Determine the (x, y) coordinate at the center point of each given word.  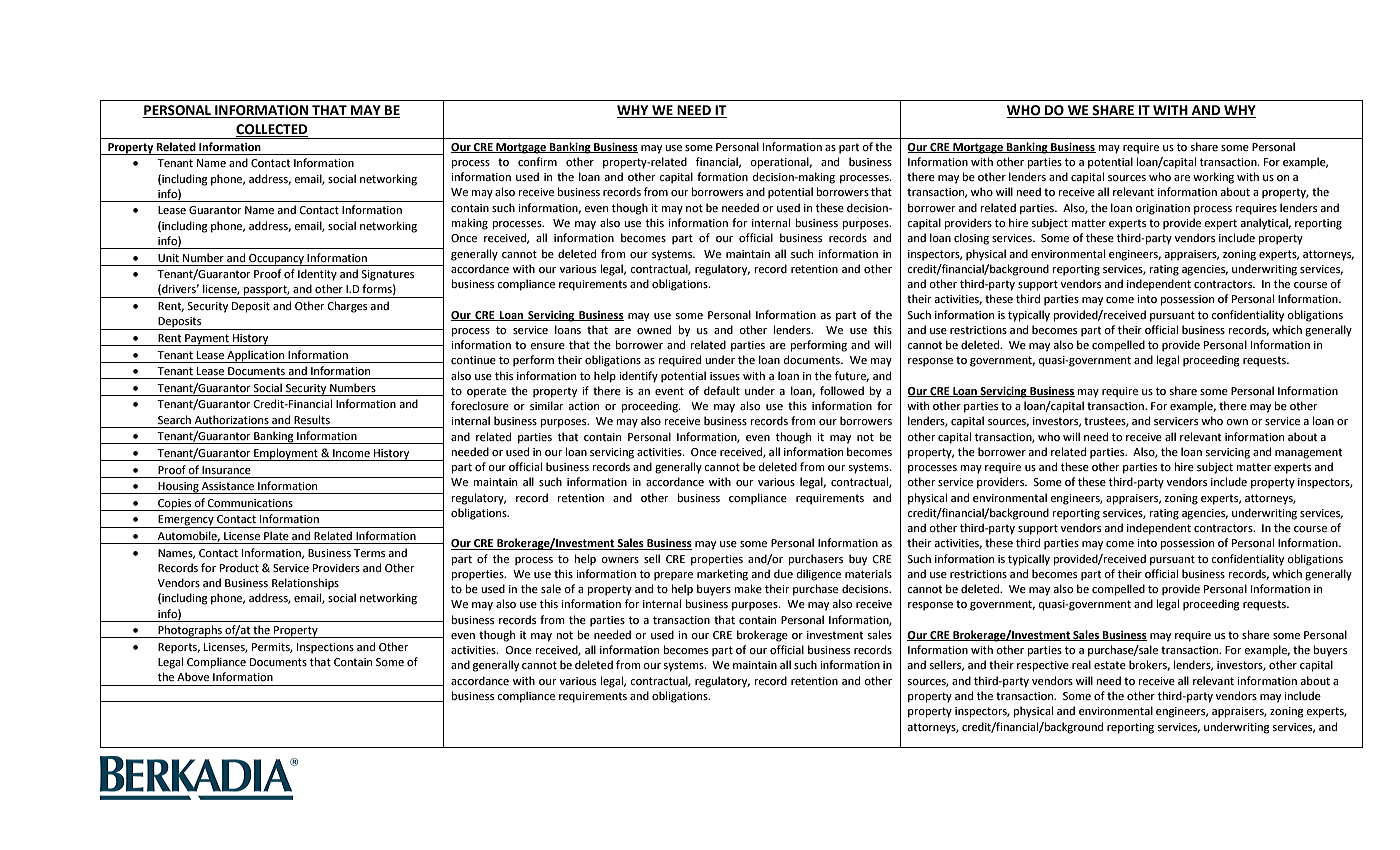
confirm (537, 162)
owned (654, 330)
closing (971, 239)
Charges (347, 307)
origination (1162, 209)
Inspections (325, 648)
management (1308, 453)
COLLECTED (272, 129)
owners (620, 560)
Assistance (228, 486)
